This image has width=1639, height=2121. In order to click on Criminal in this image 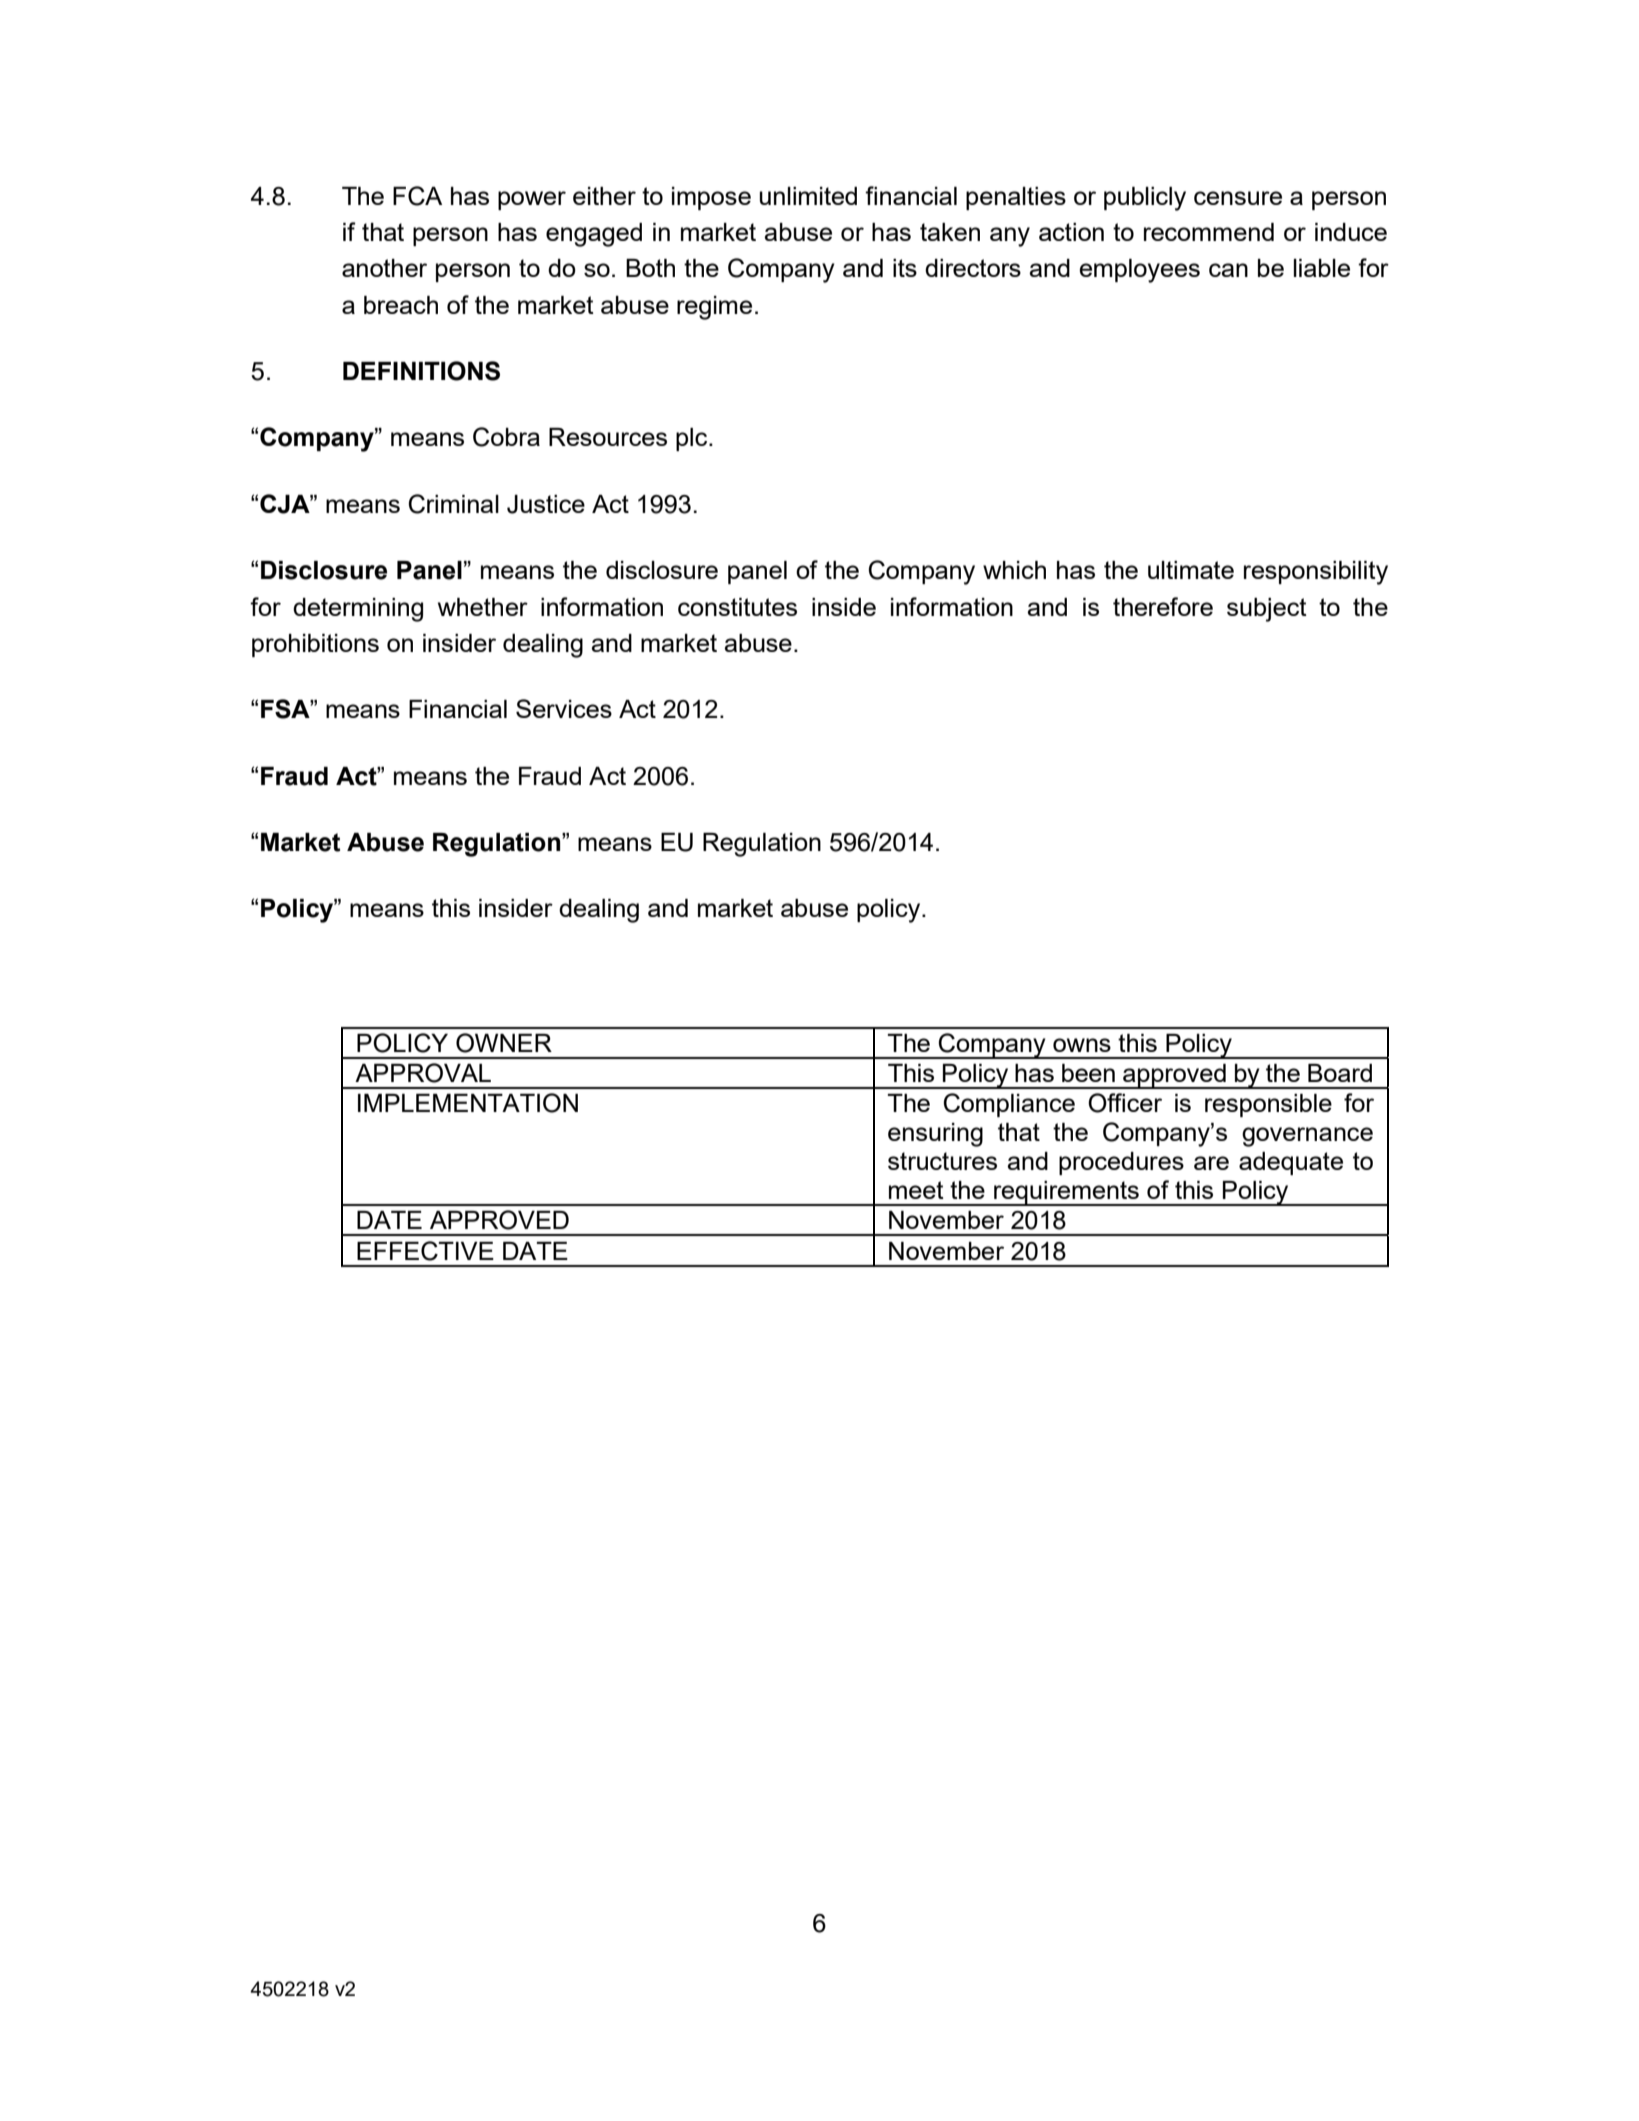, I will do `click(454, 504)`.
